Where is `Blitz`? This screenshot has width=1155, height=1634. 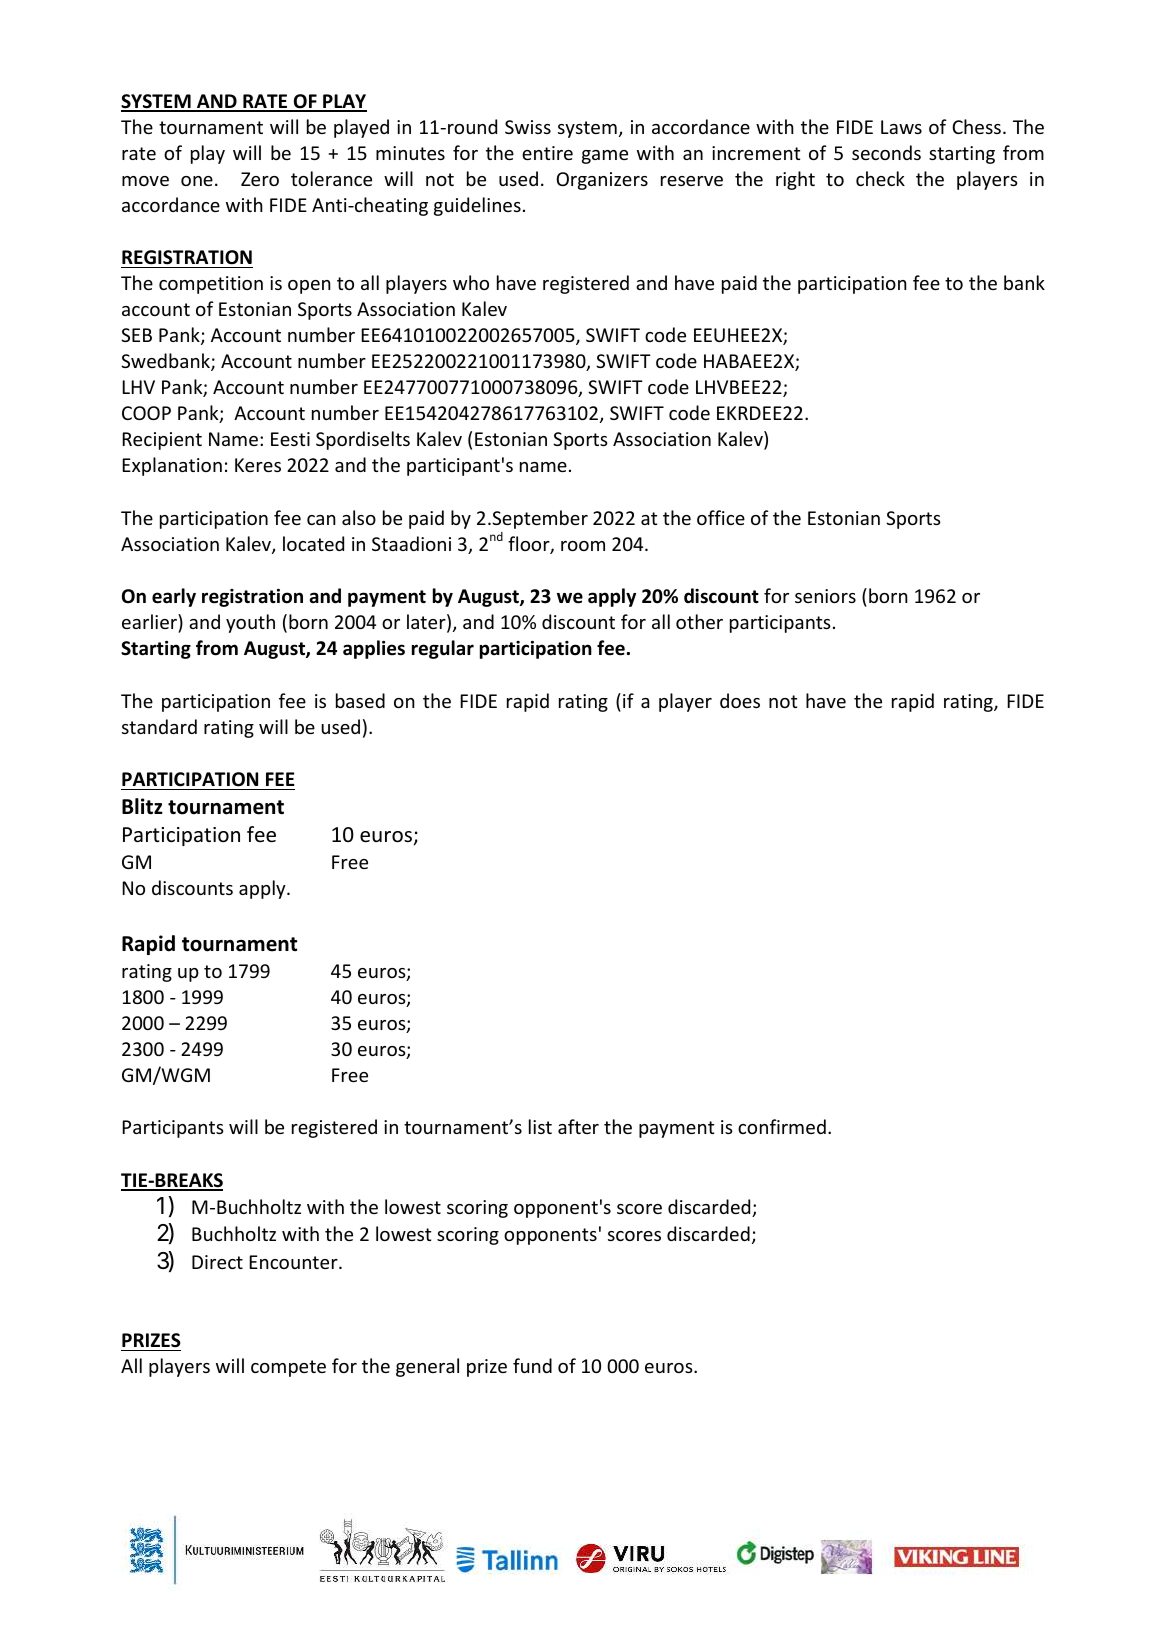
Blitz is located at coordinates (142, 806).
